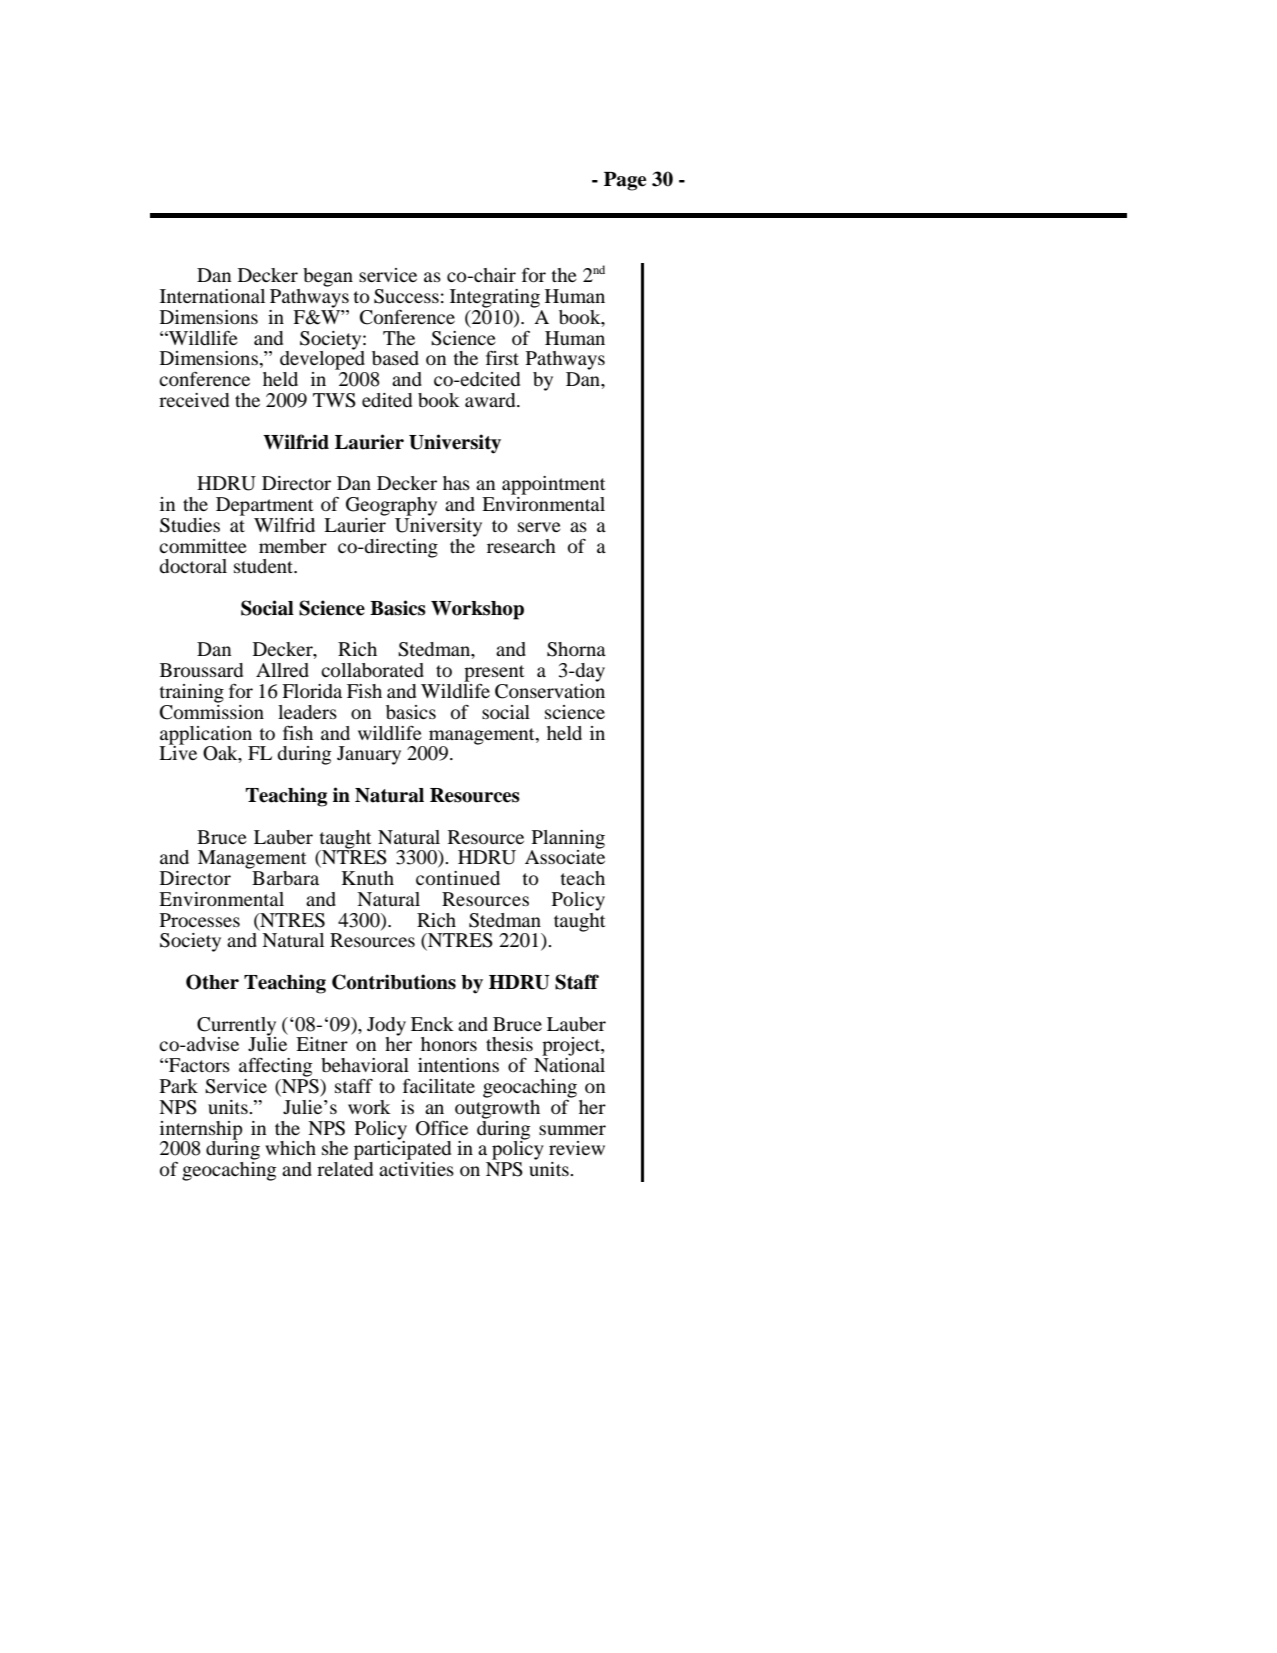 The width and height of the screenshot is (1277, 1653). I want to click on Page, so click(625, 181).
